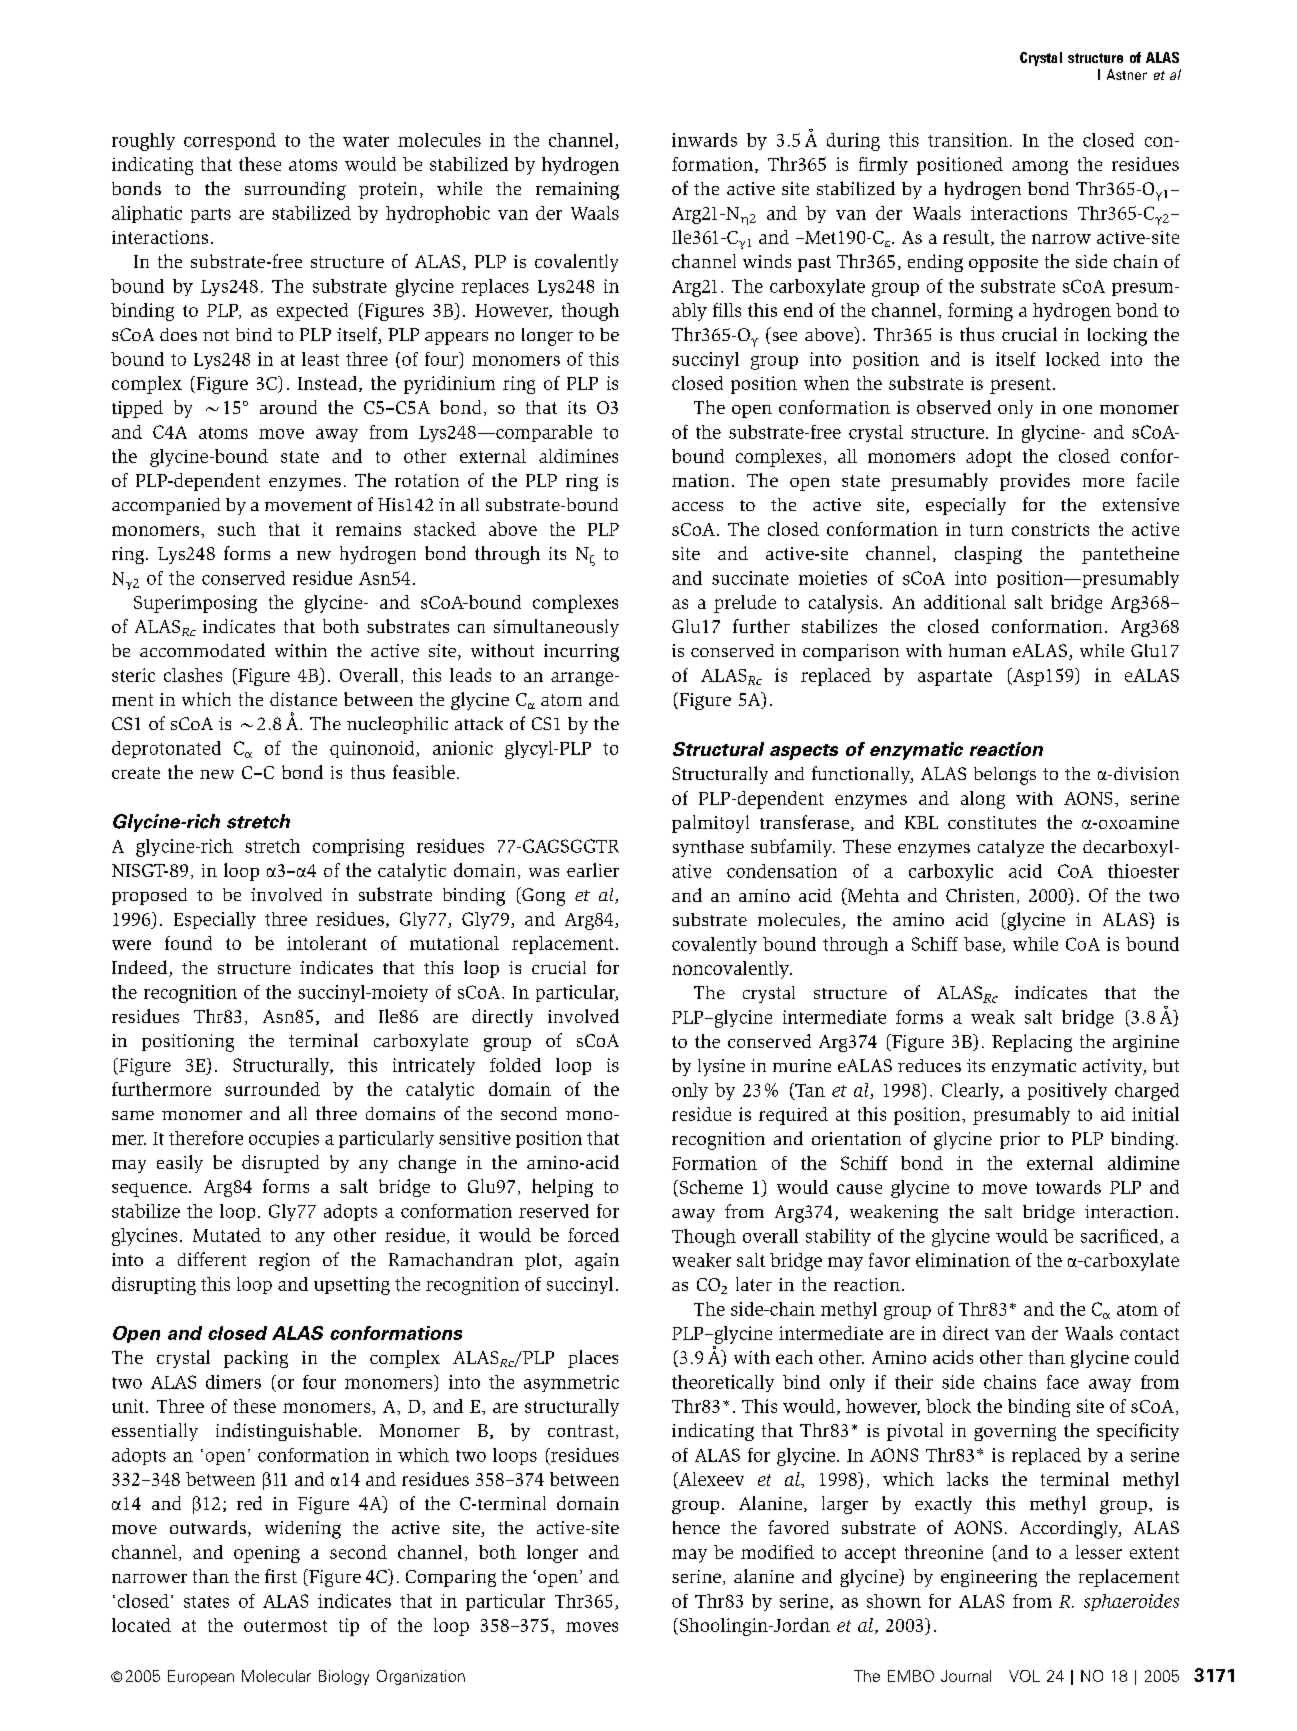 This screenshot has width=1297, height=1731. I want to click on access, so click(697, 506).
